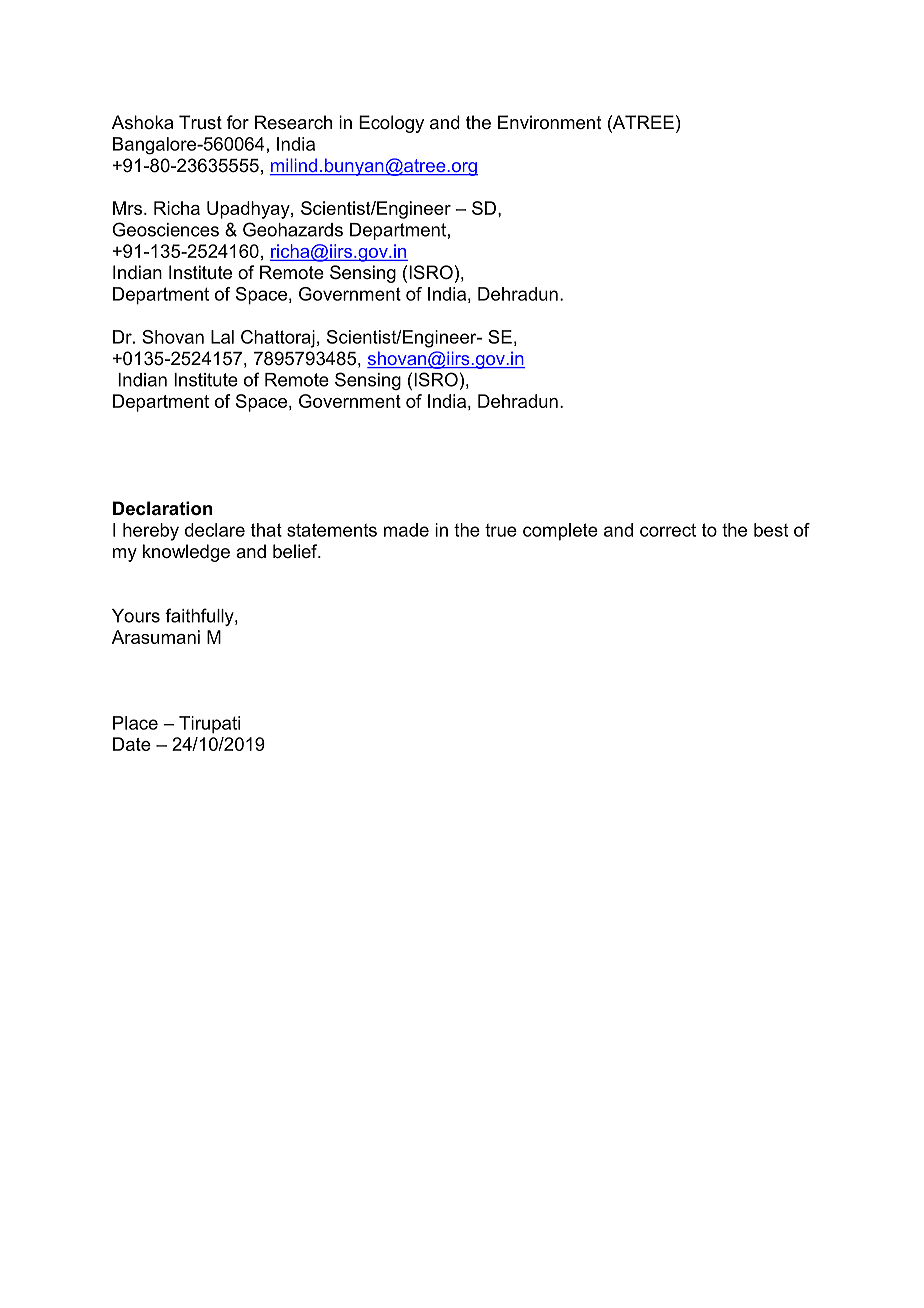 This screenshot has width=924, height=1308. Describe the element at coordinates (406, 530) in the screenshot. I see `made` at that location.
